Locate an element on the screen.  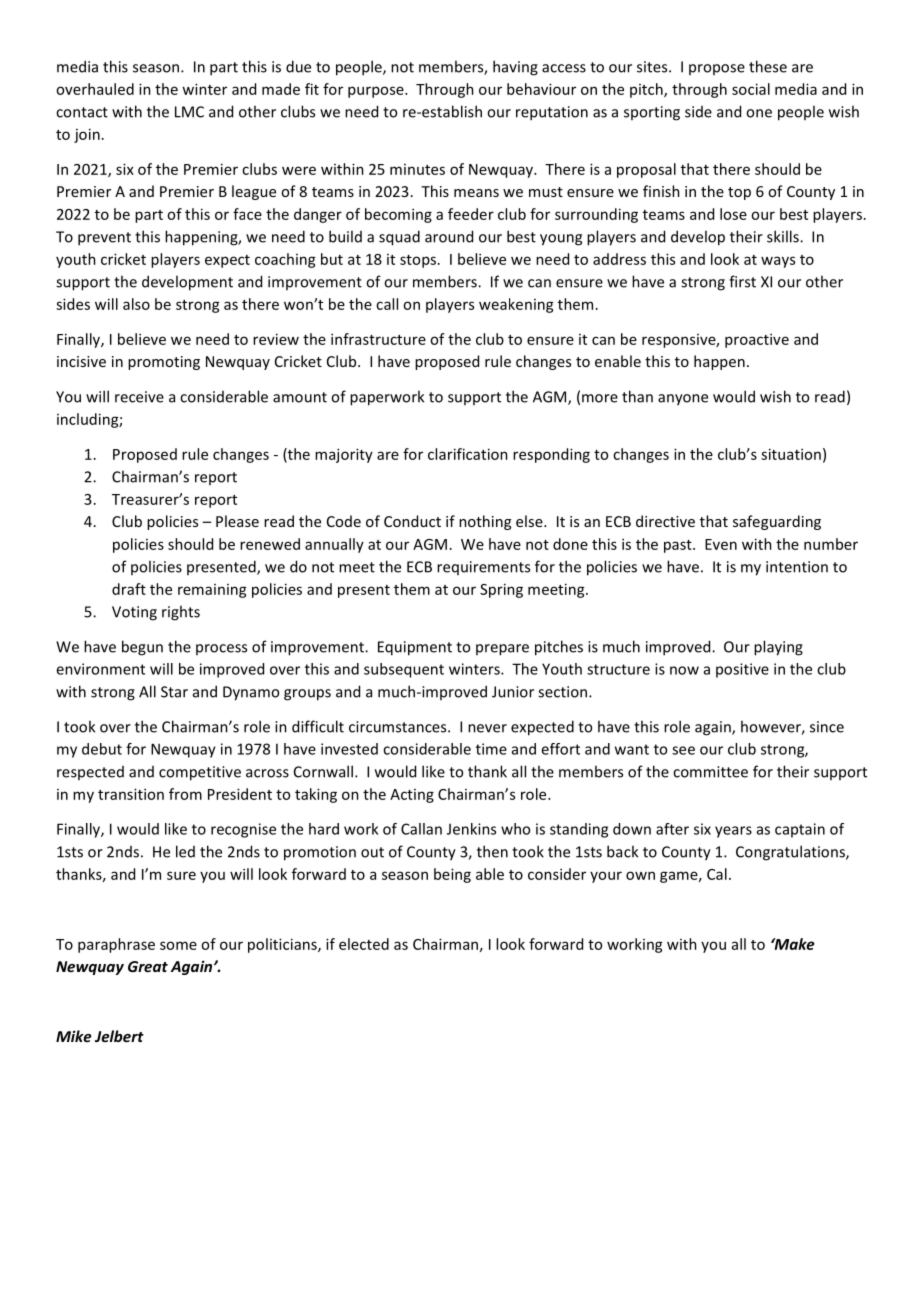
clarification is located at coordinates (468, 454).
